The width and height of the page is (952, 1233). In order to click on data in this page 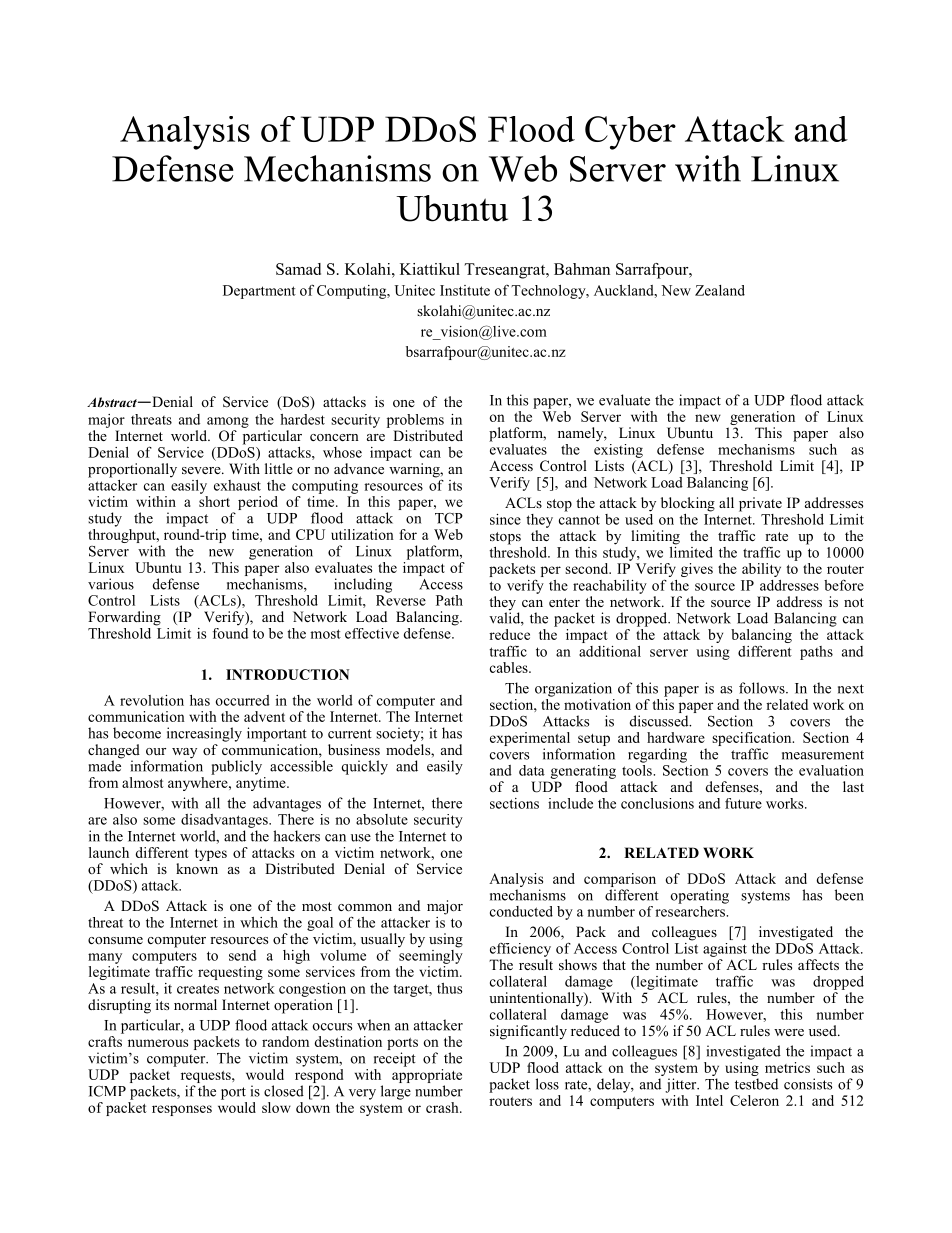, I will do `click(532, 770)`.
